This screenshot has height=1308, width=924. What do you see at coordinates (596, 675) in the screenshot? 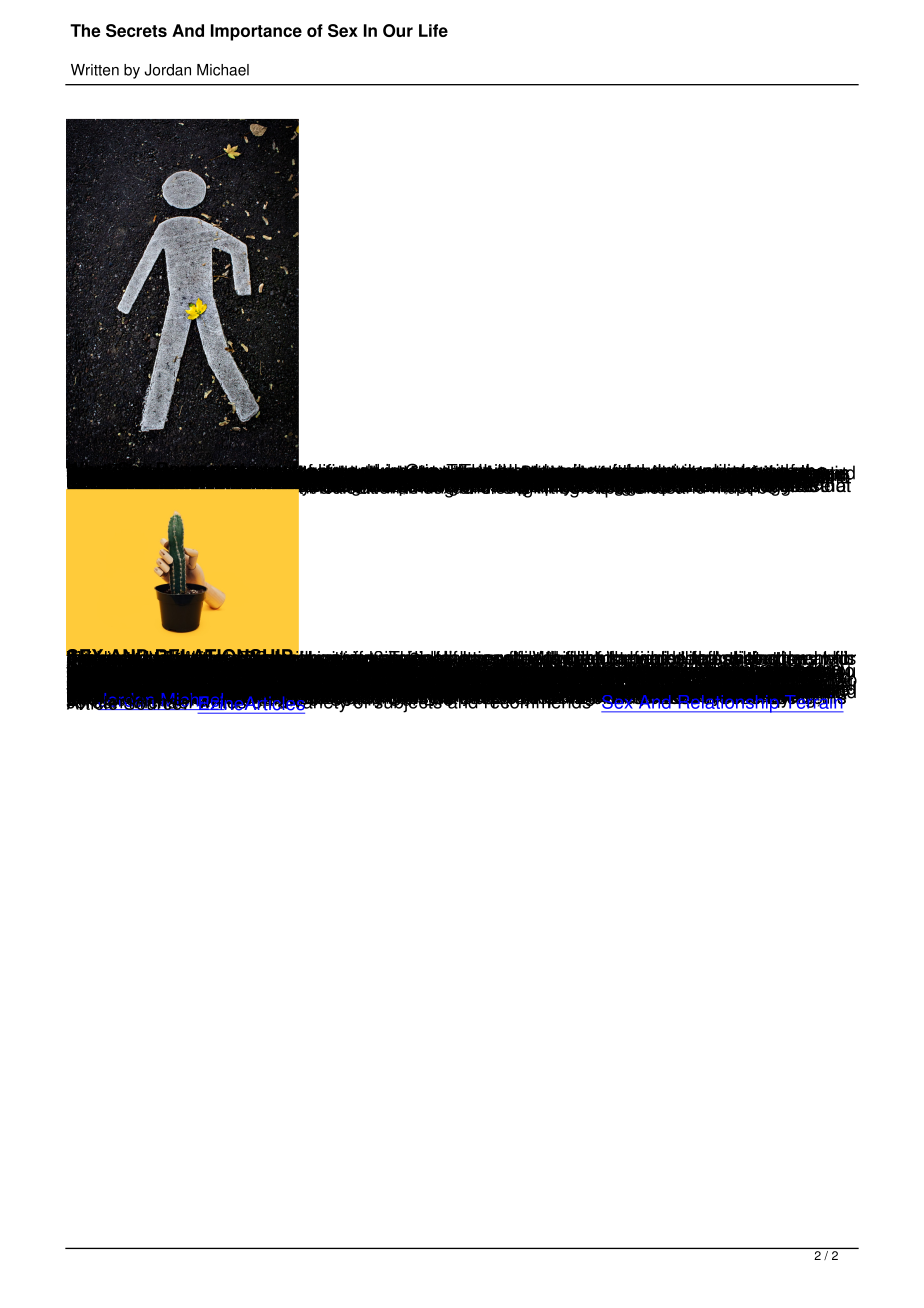
I see `outwards` at bounding box center [596, 675].
